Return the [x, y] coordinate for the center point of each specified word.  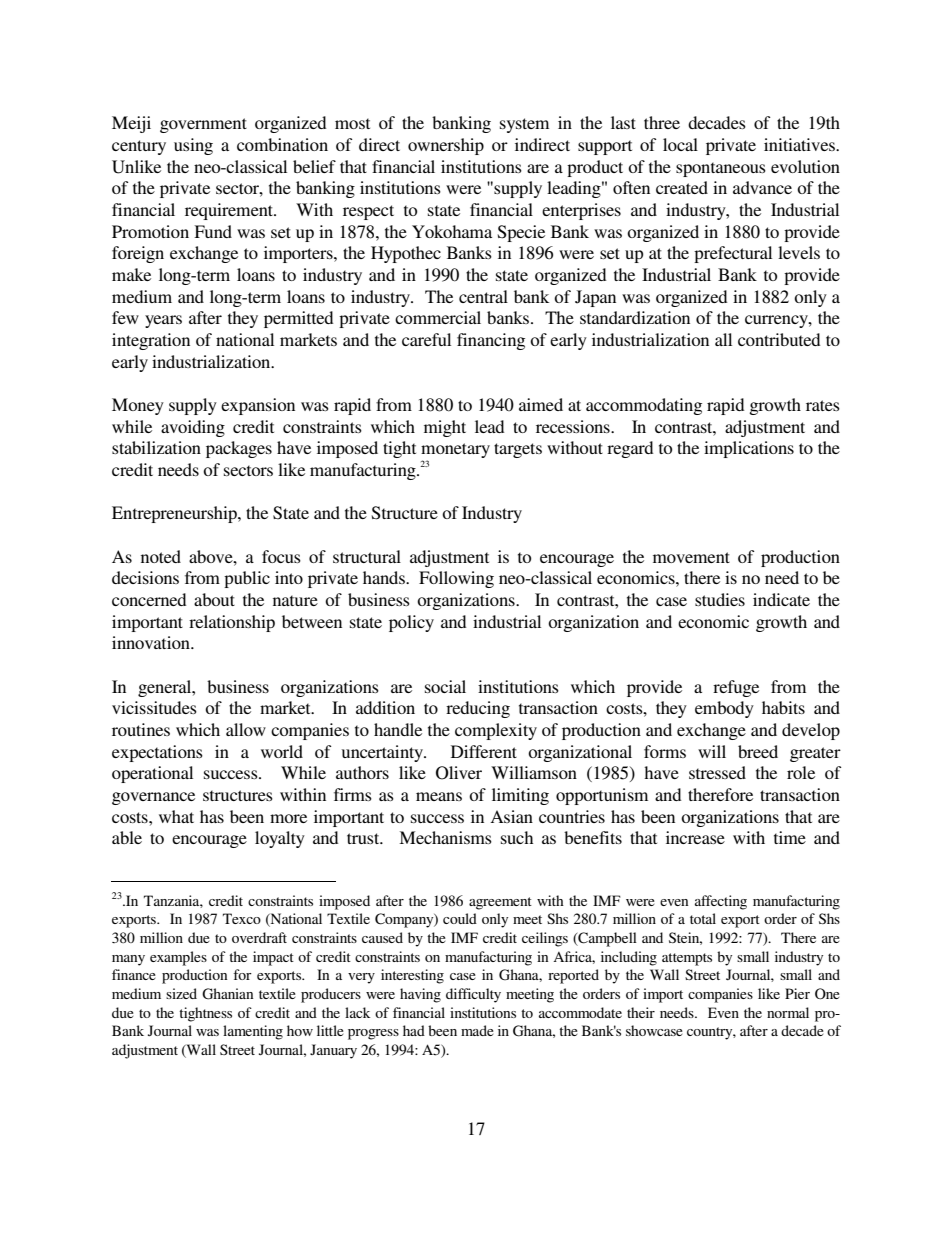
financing [491, 341]
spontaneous [721, 169]
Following [456, 579]
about [214, 599]
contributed [779, 339]
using [193, 146]
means [439, 796]
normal [788, 1012]
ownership [446, 146]
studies [720, 599]
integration [151, 341]
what [176, 816]
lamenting [253, 1032]
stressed [717, 772]
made [477, 1030]
